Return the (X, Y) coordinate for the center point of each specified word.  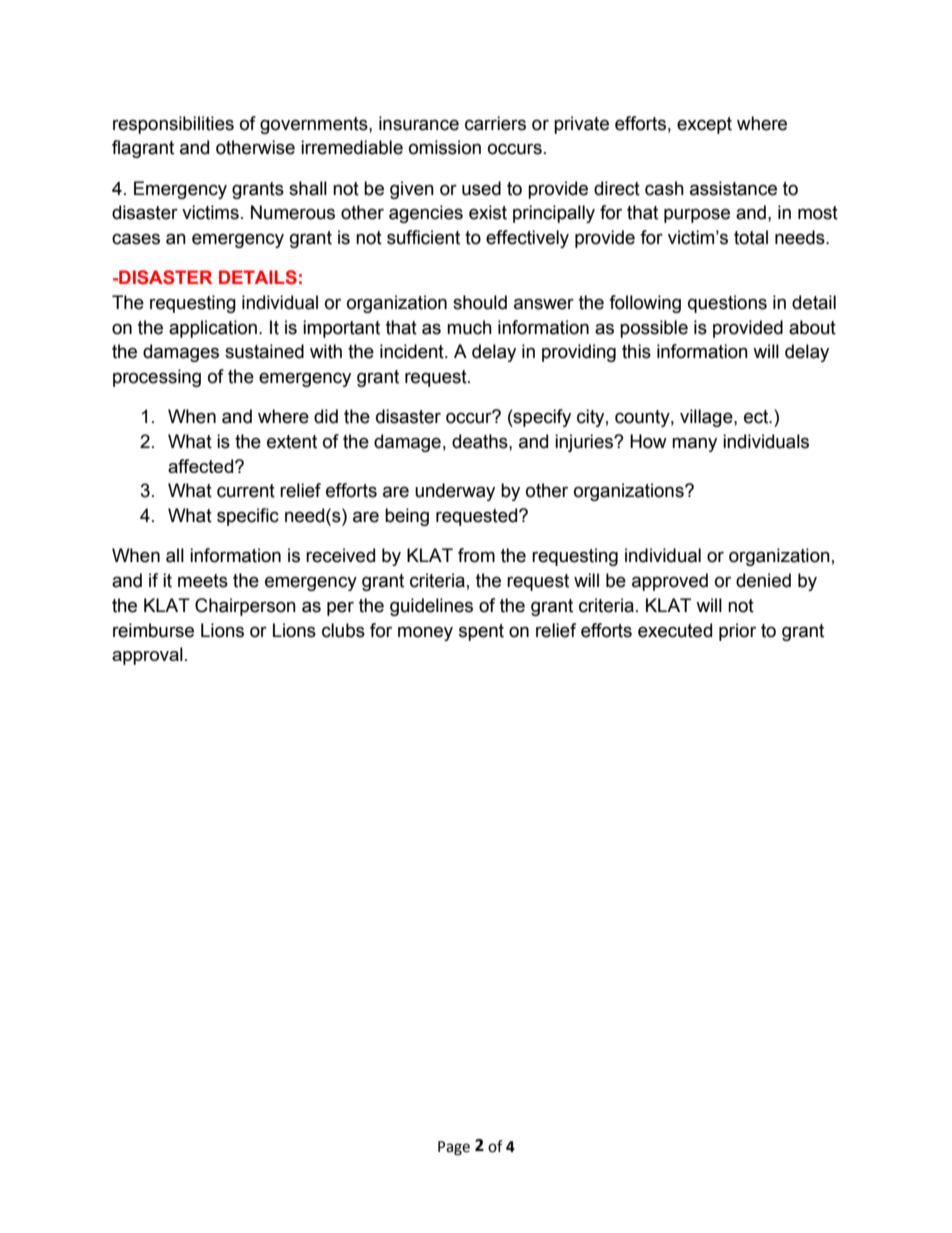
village (707, 418)
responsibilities (173, 125)
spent (481, 632)
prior (737, 632)
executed (675, 630)
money (425, 633)
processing (157, 378)
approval (147, 656)
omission (445, 147)
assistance (733, 188)
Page (454, 1148)
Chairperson (245, 607)
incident (413, 351)
